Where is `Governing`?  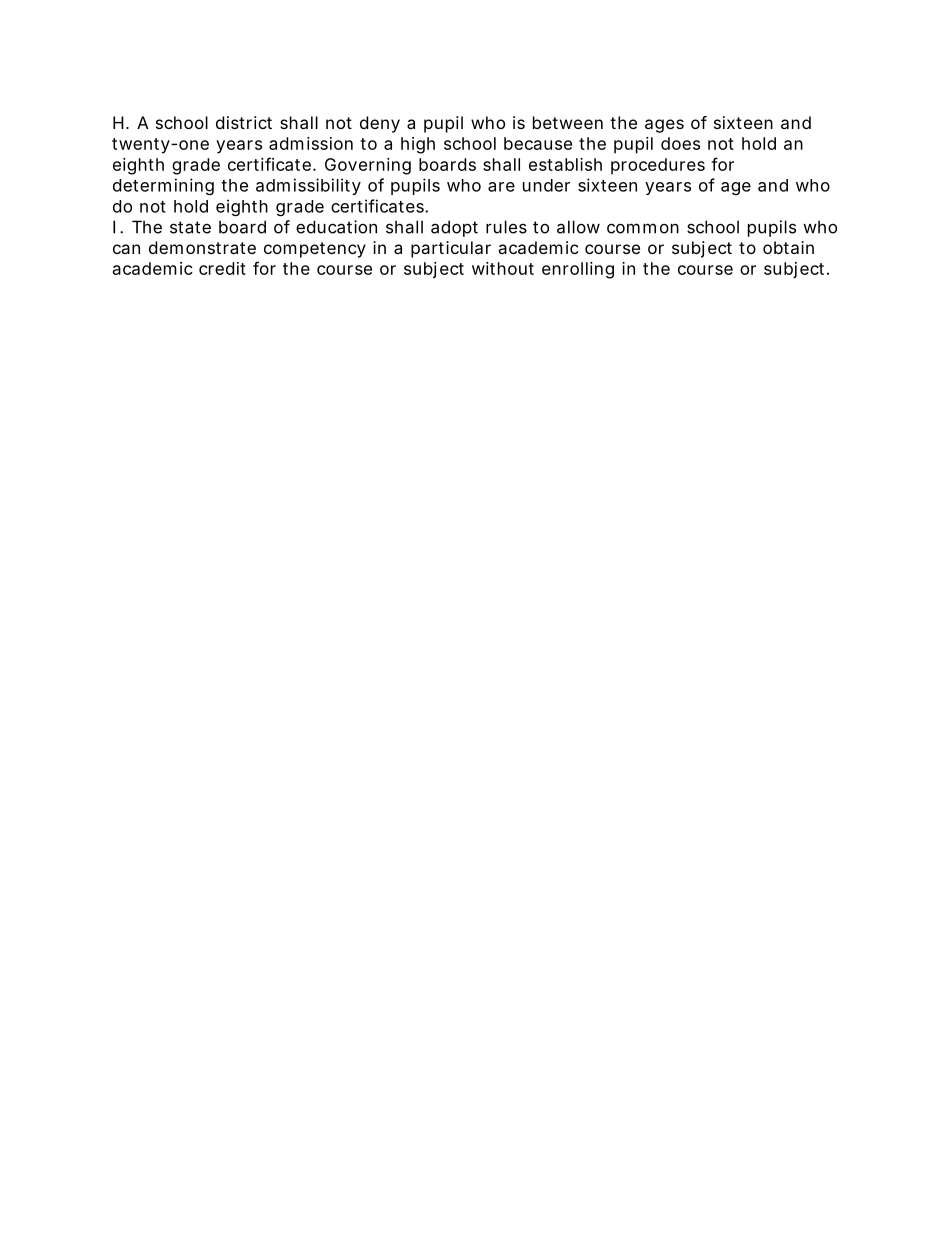
Governing is located at coordinates (368, 166).
